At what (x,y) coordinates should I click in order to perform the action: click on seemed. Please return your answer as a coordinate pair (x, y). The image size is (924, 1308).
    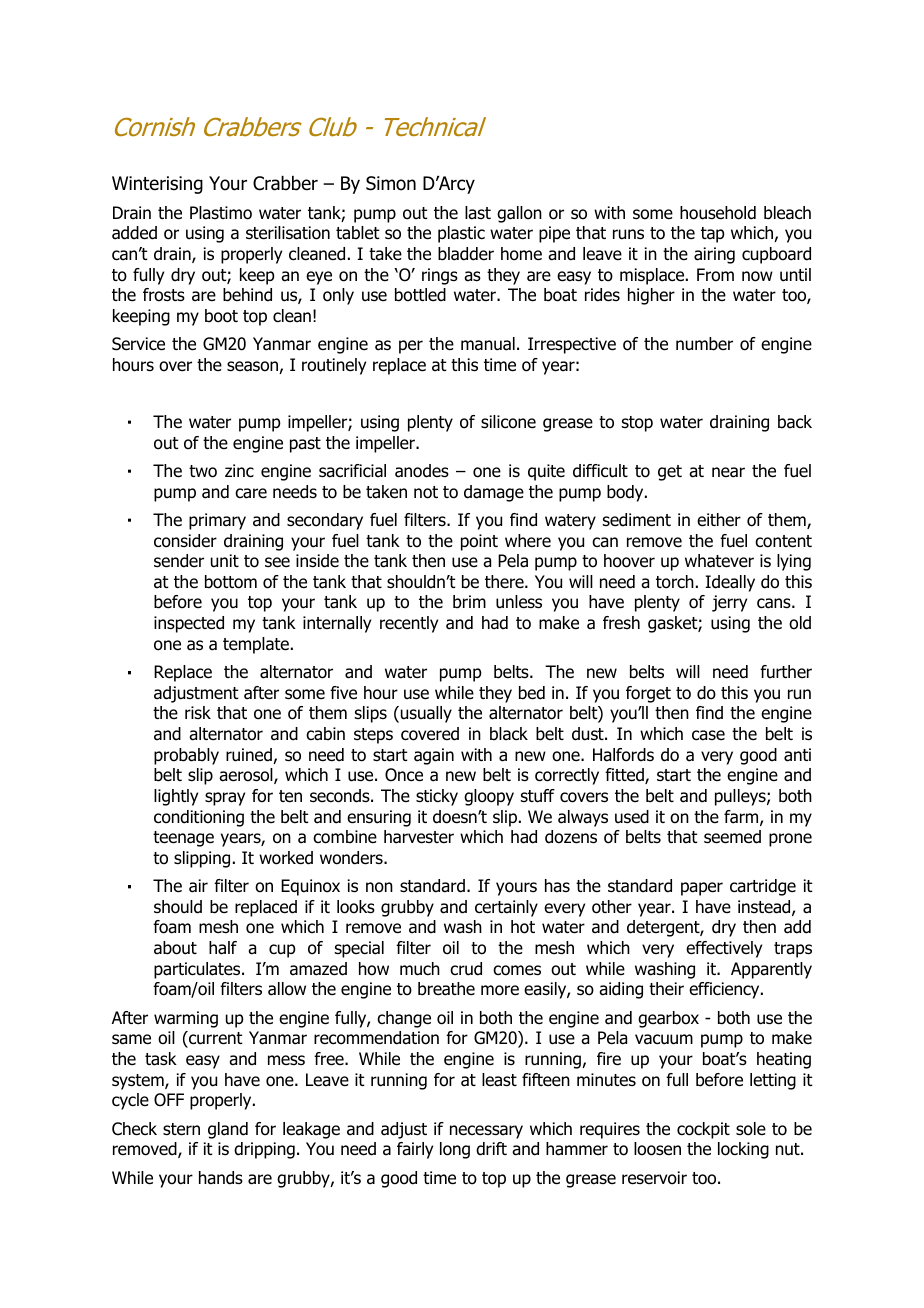
    Looking at the image, I should click on (732, 837).
